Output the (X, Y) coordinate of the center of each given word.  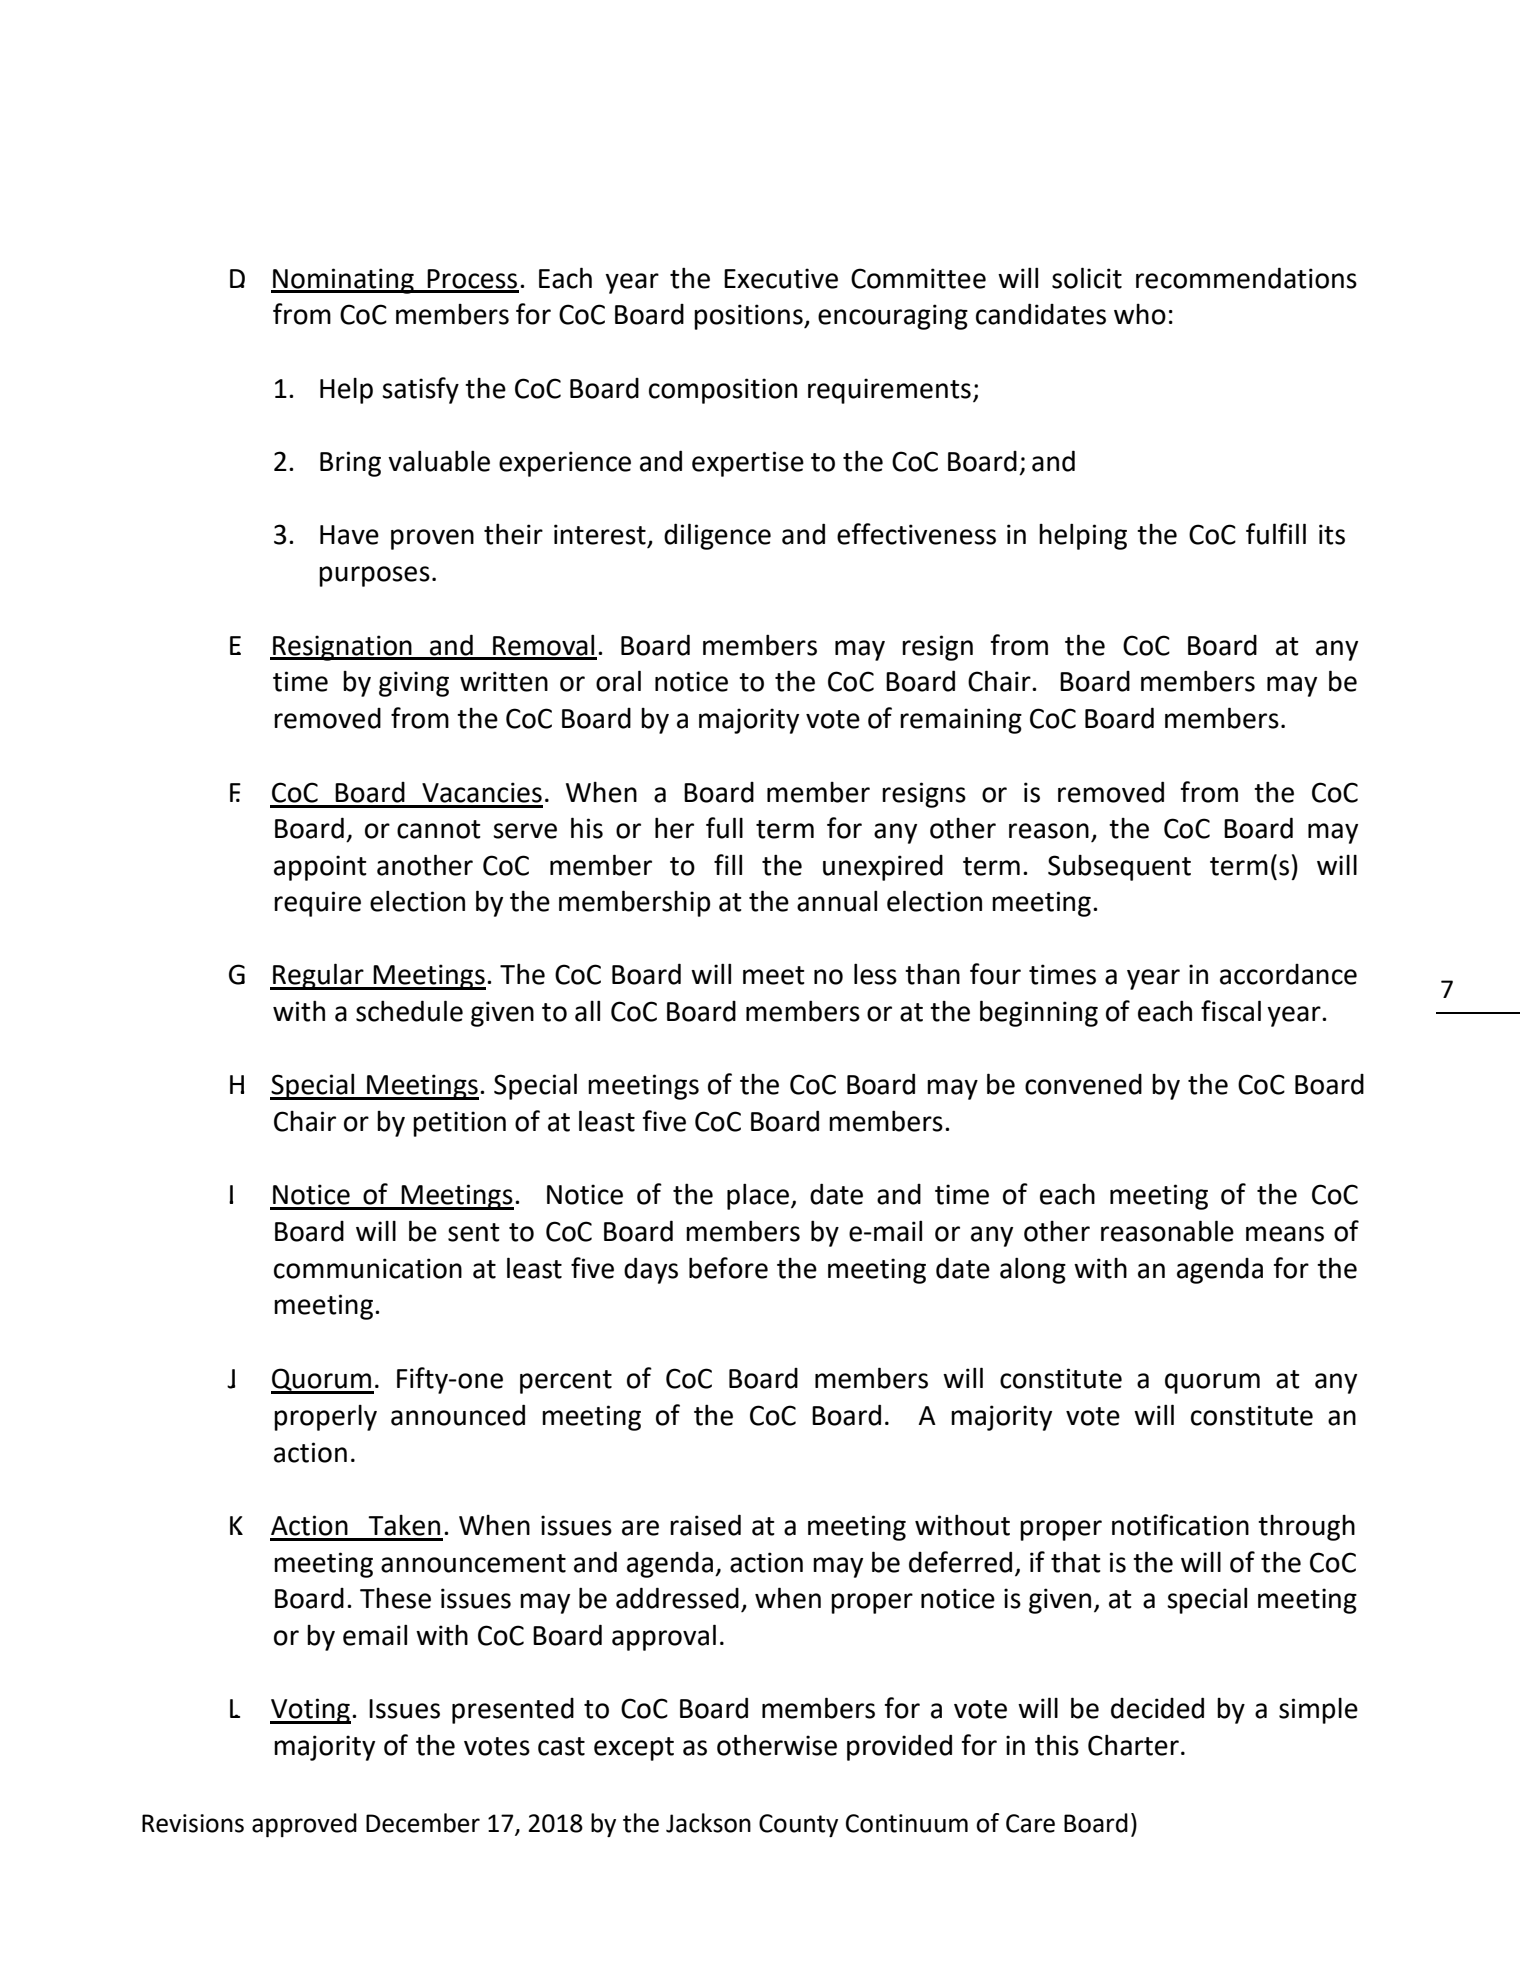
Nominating (343, 281)
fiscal (1231, 1011)
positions (749, 317)
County (798, 1825)
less (875, 974)
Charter (1133, 1745)
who (1140, 314)
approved (304, 1825)
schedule (409, 1011)
